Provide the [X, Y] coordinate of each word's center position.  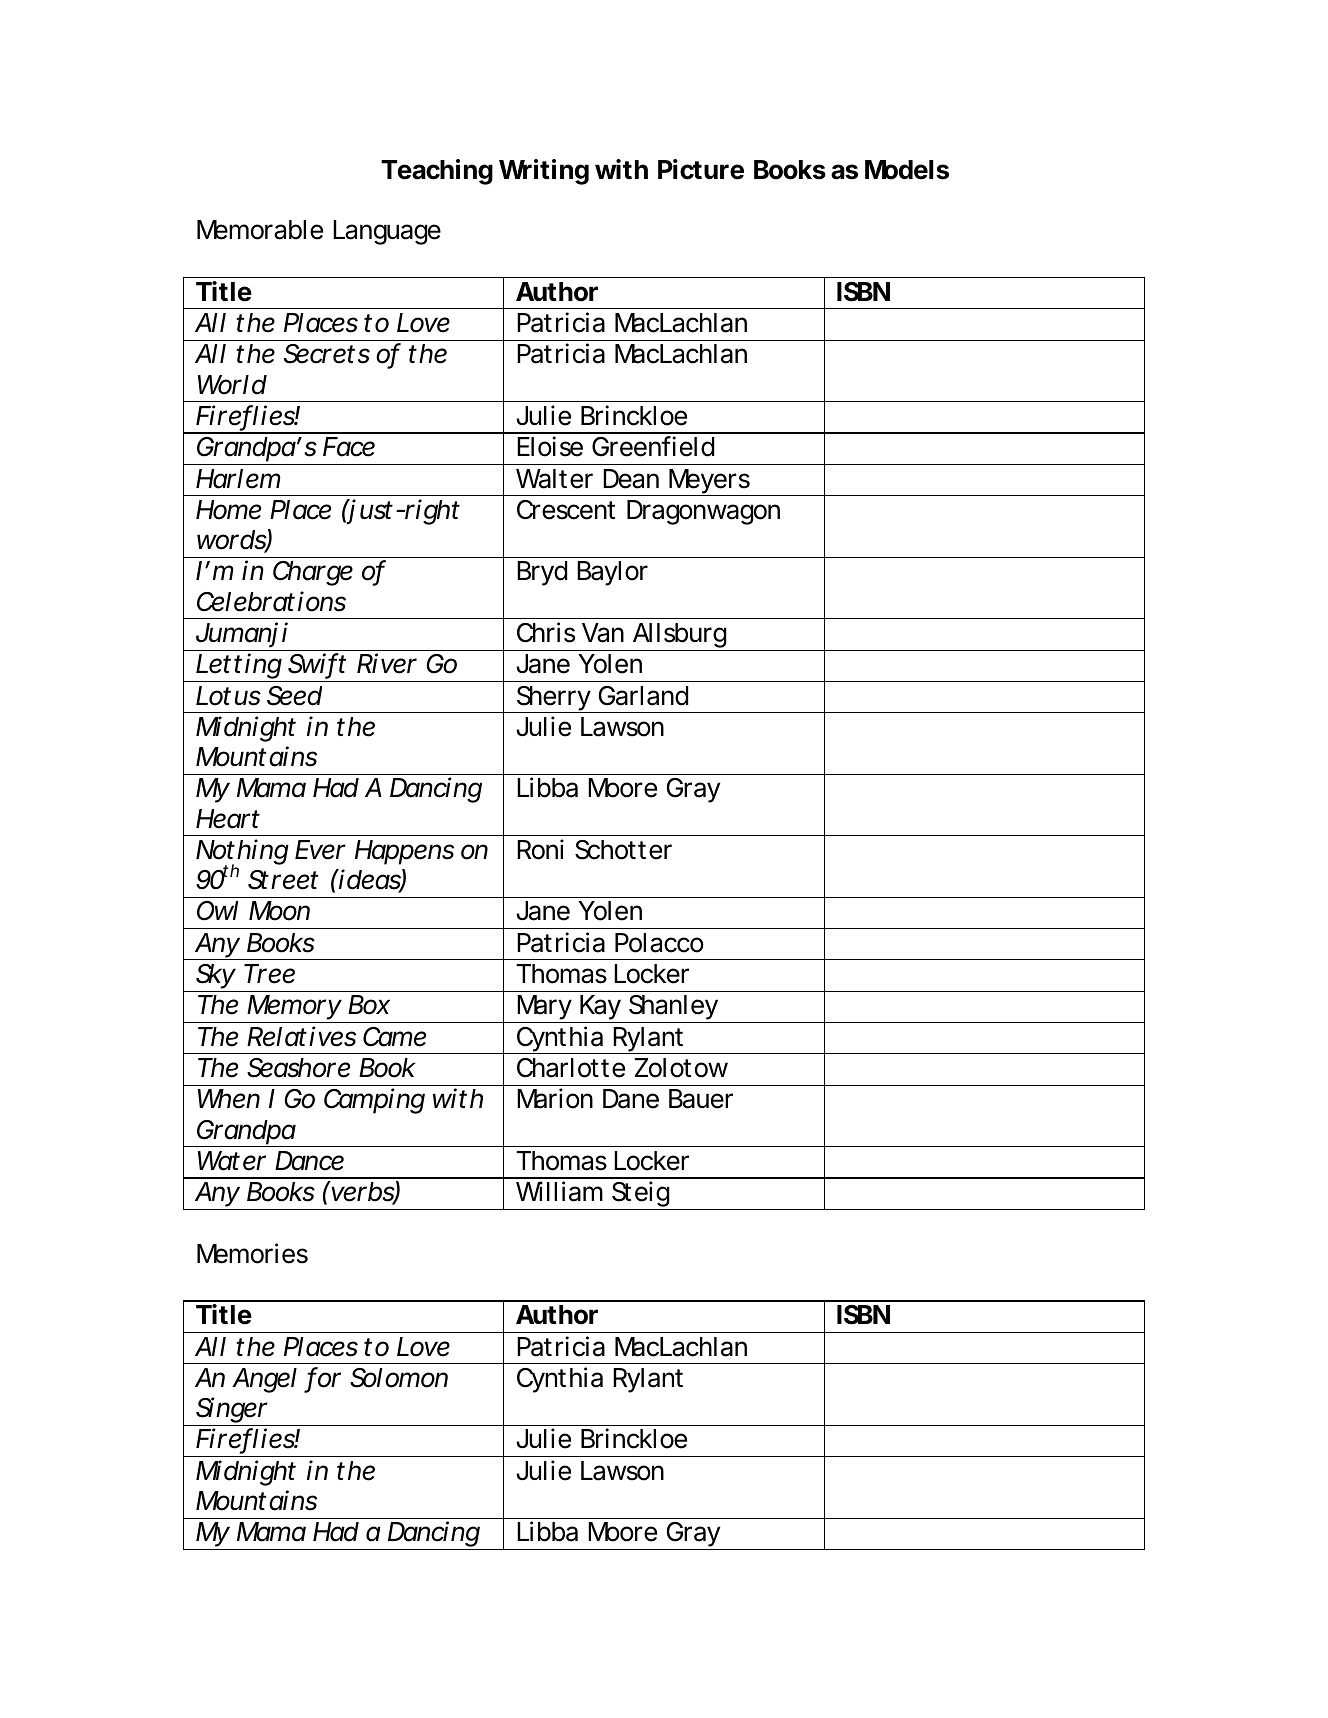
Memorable [260, 230]
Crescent [566, 510]
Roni [540, 849]
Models [907, 170]
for [324, 1378]
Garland [643, 696]
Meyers [710, 482]
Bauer [701, 1099]
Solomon [399, 1378]
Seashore [298, 1068]
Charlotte [571, 1068]
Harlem [238, 479]
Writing [544, 172]
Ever [320, 850]
